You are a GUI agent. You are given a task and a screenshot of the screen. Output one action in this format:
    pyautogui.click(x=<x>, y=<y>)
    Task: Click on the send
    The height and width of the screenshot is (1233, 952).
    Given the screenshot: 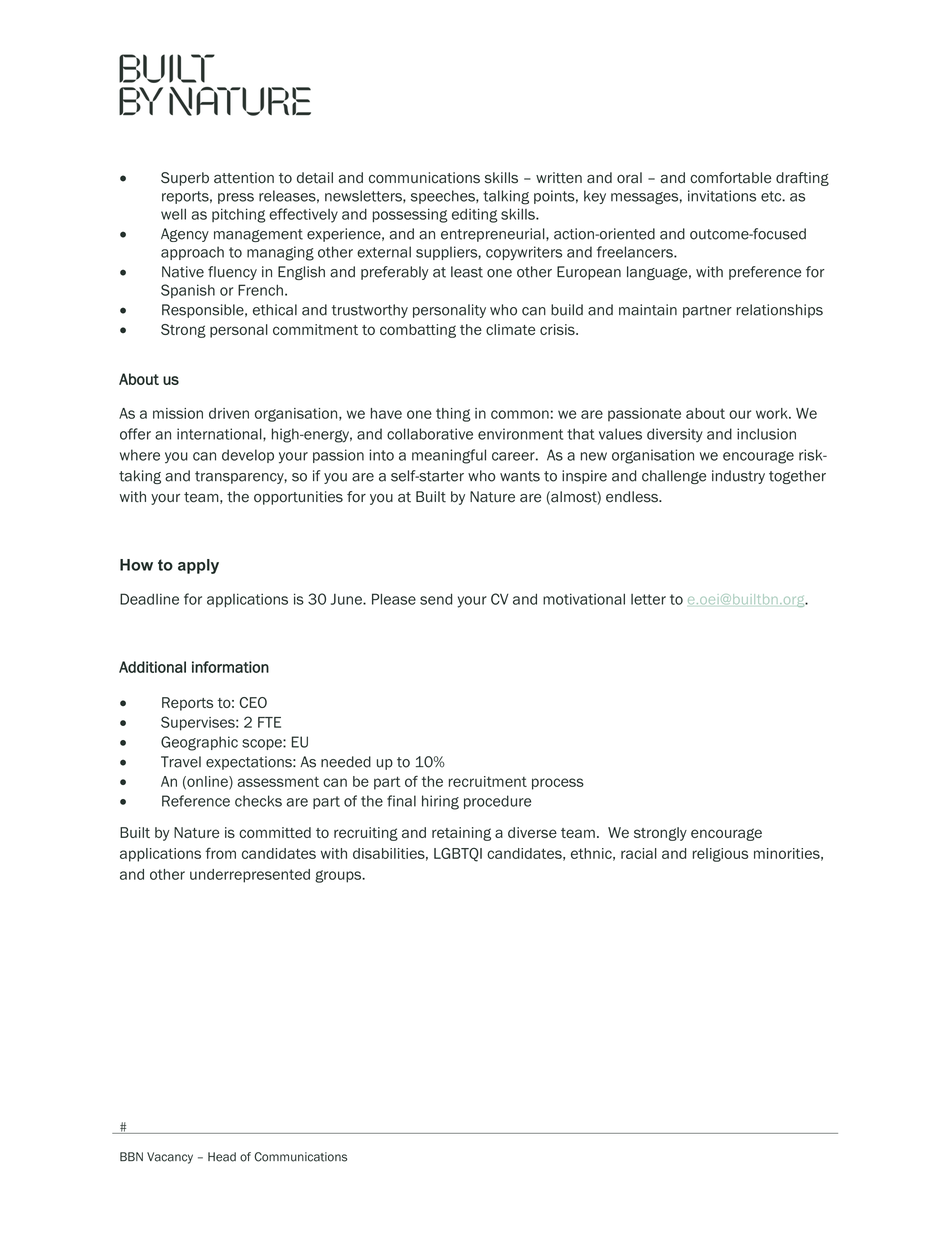 What is the action you would take?
    pyautogui.click(x=436, y=599)
